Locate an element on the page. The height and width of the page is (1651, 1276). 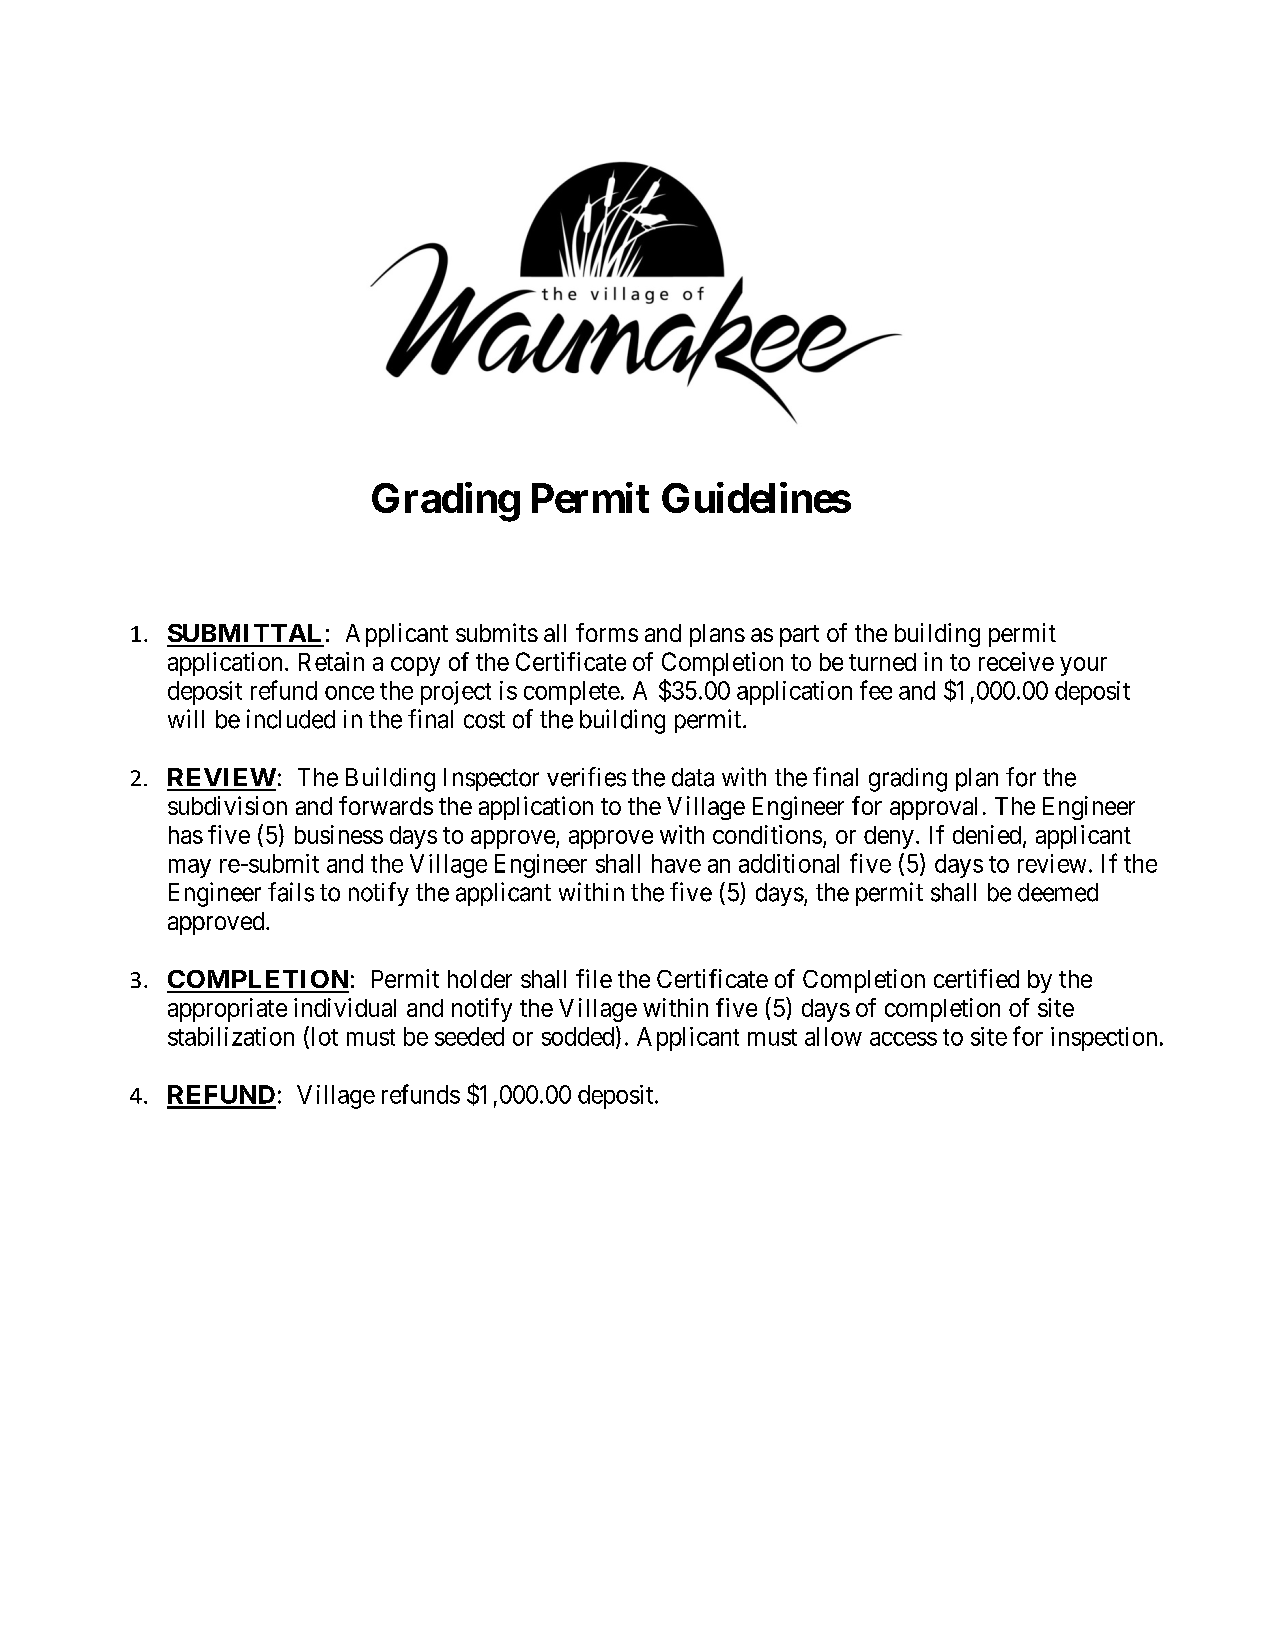
seeded is located at coordinates (469, 1036).
